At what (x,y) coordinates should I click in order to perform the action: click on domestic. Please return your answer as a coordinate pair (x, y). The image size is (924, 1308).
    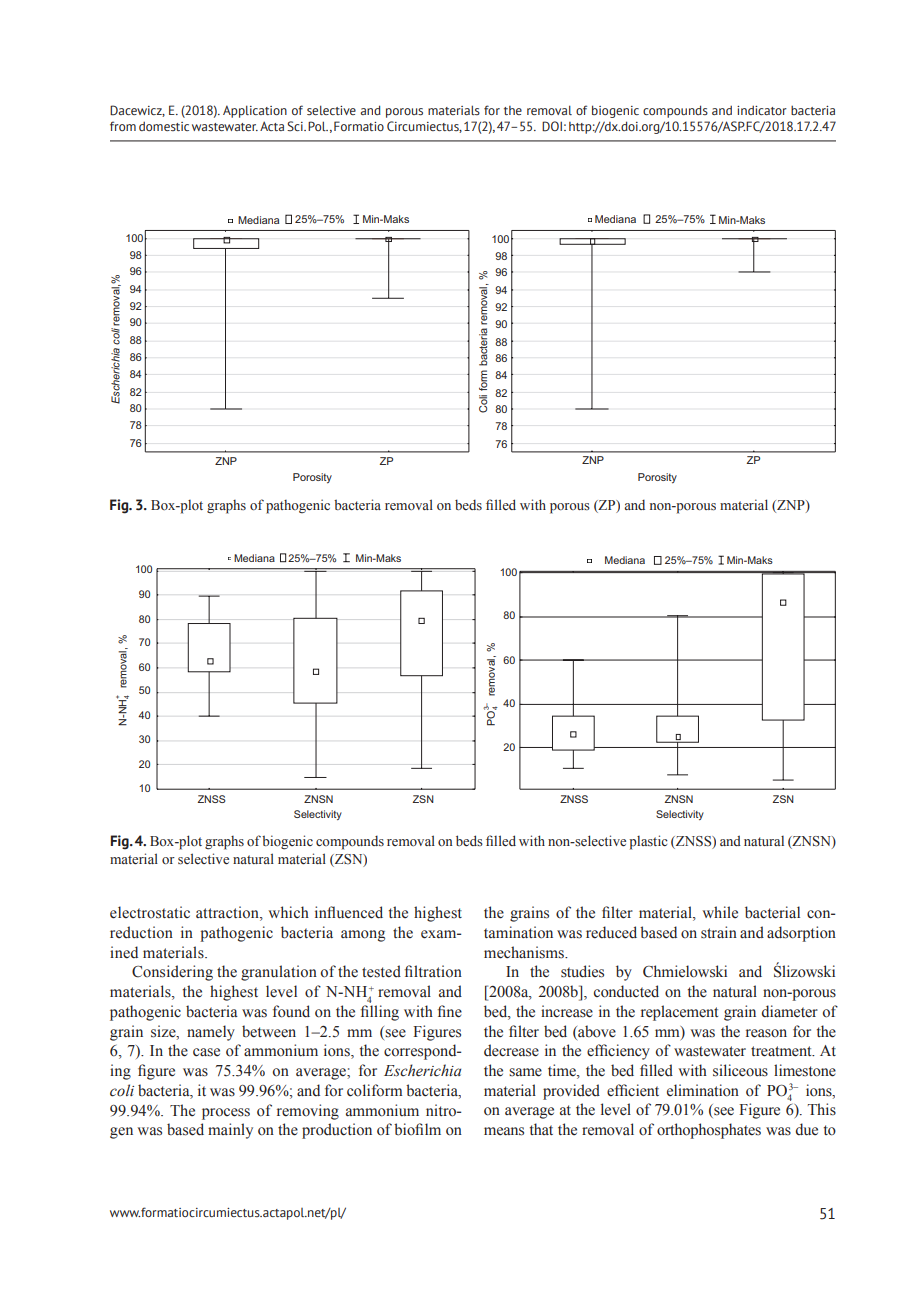
    Looking at the image, I should click on (164, 126).
